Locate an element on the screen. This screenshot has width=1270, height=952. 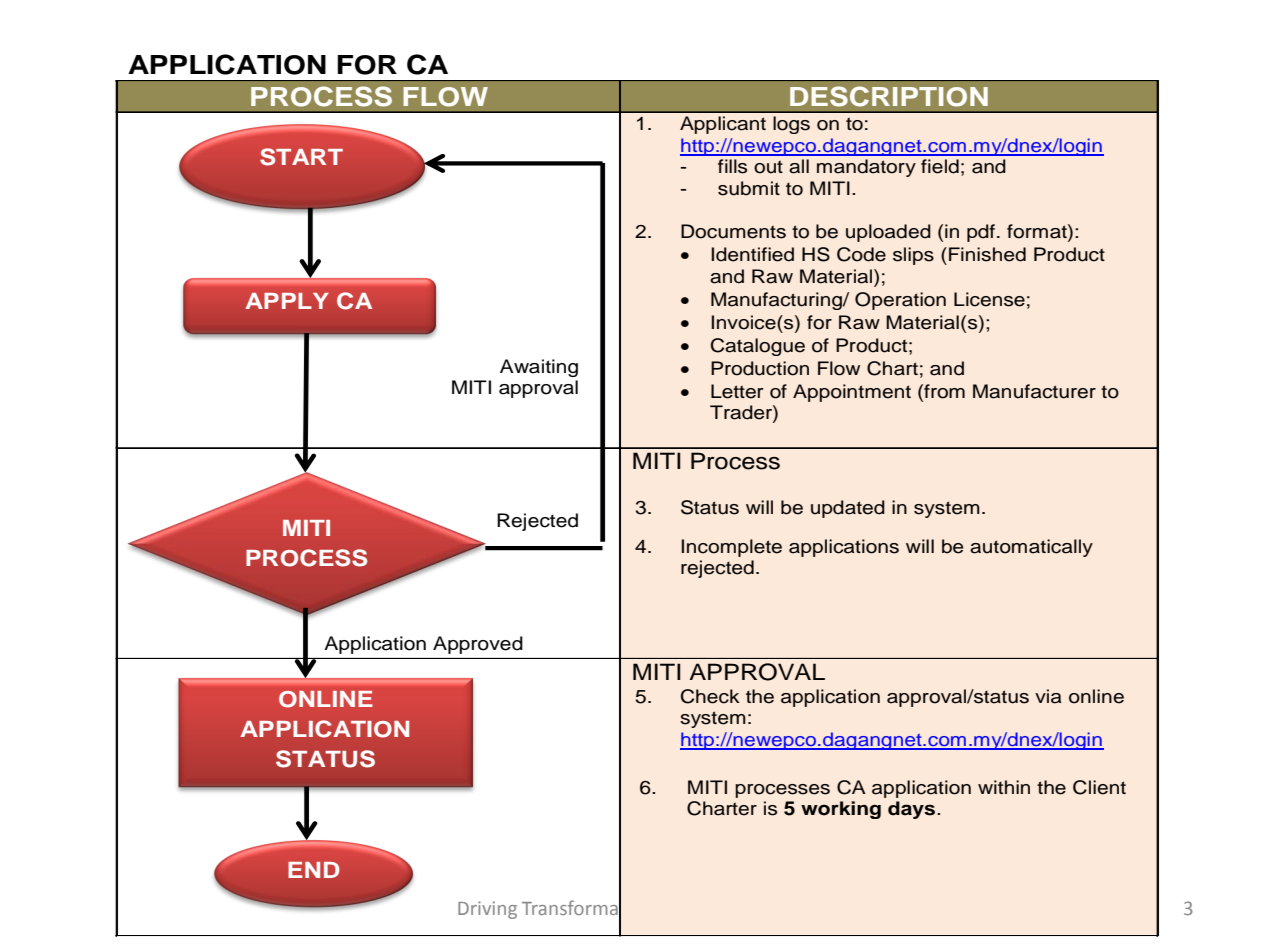
END is located at coordinates (314, 870).
